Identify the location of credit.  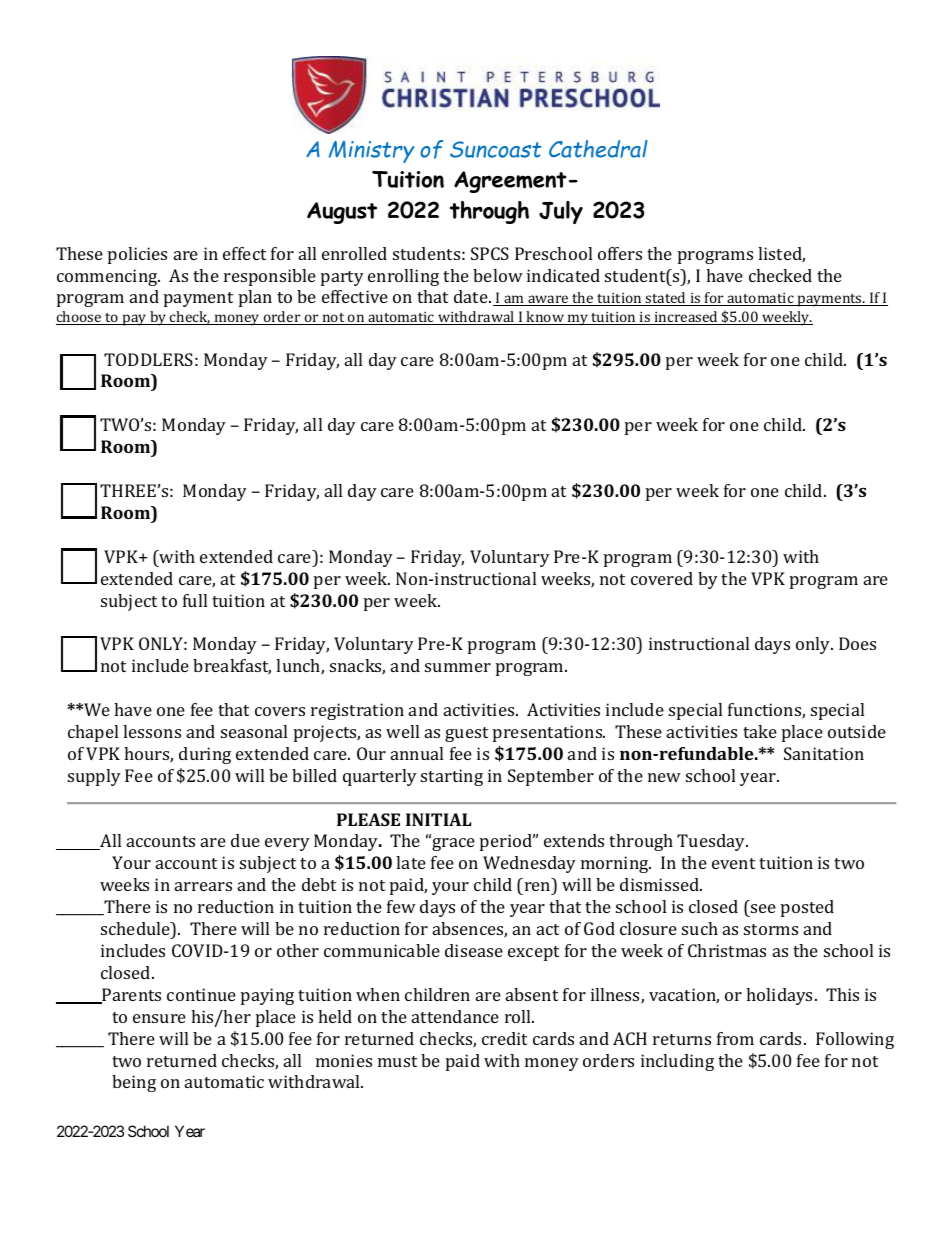
(504, 1038).
